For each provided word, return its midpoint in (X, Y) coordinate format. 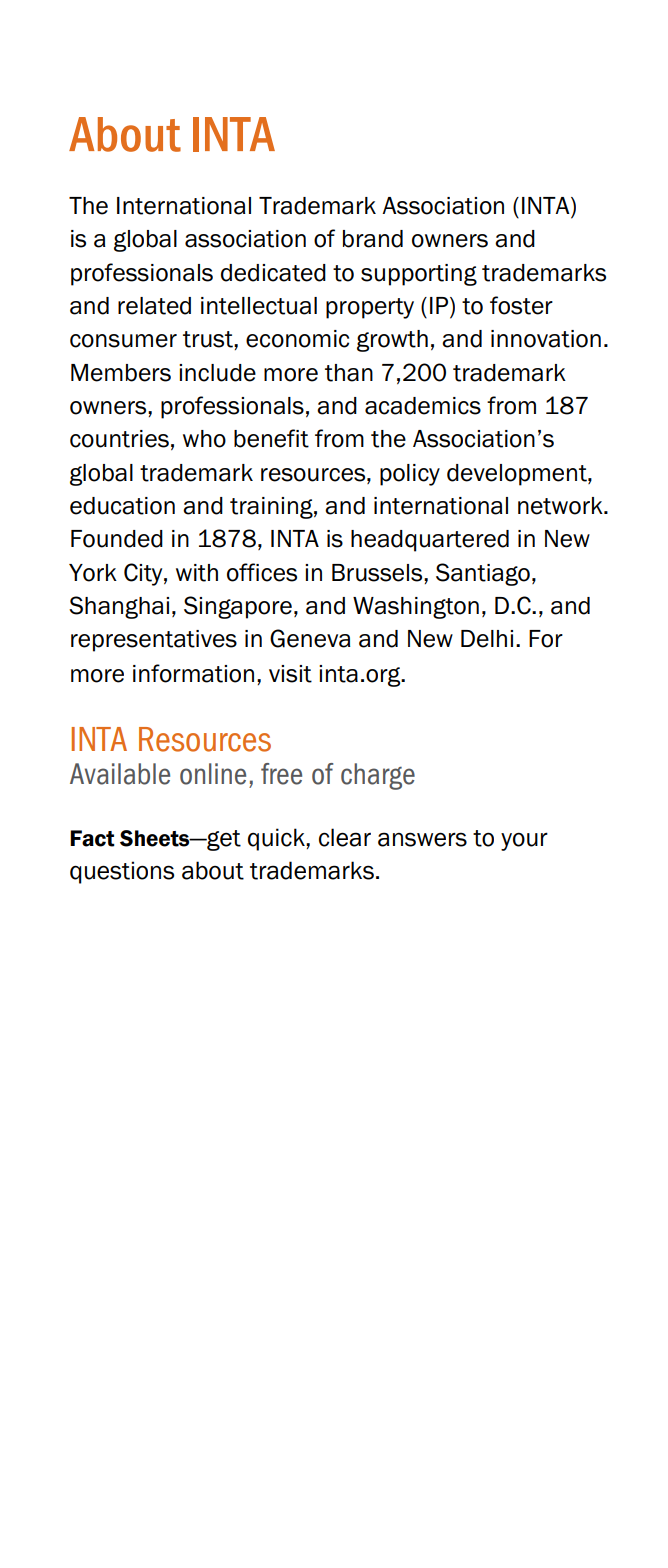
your (524, 841)
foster (521, 305)
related (154, 306)
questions (122, 872)
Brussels (378, 573)
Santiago (483, 574)
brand (373, 239)
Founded (117, 539)
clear (345, 837)
